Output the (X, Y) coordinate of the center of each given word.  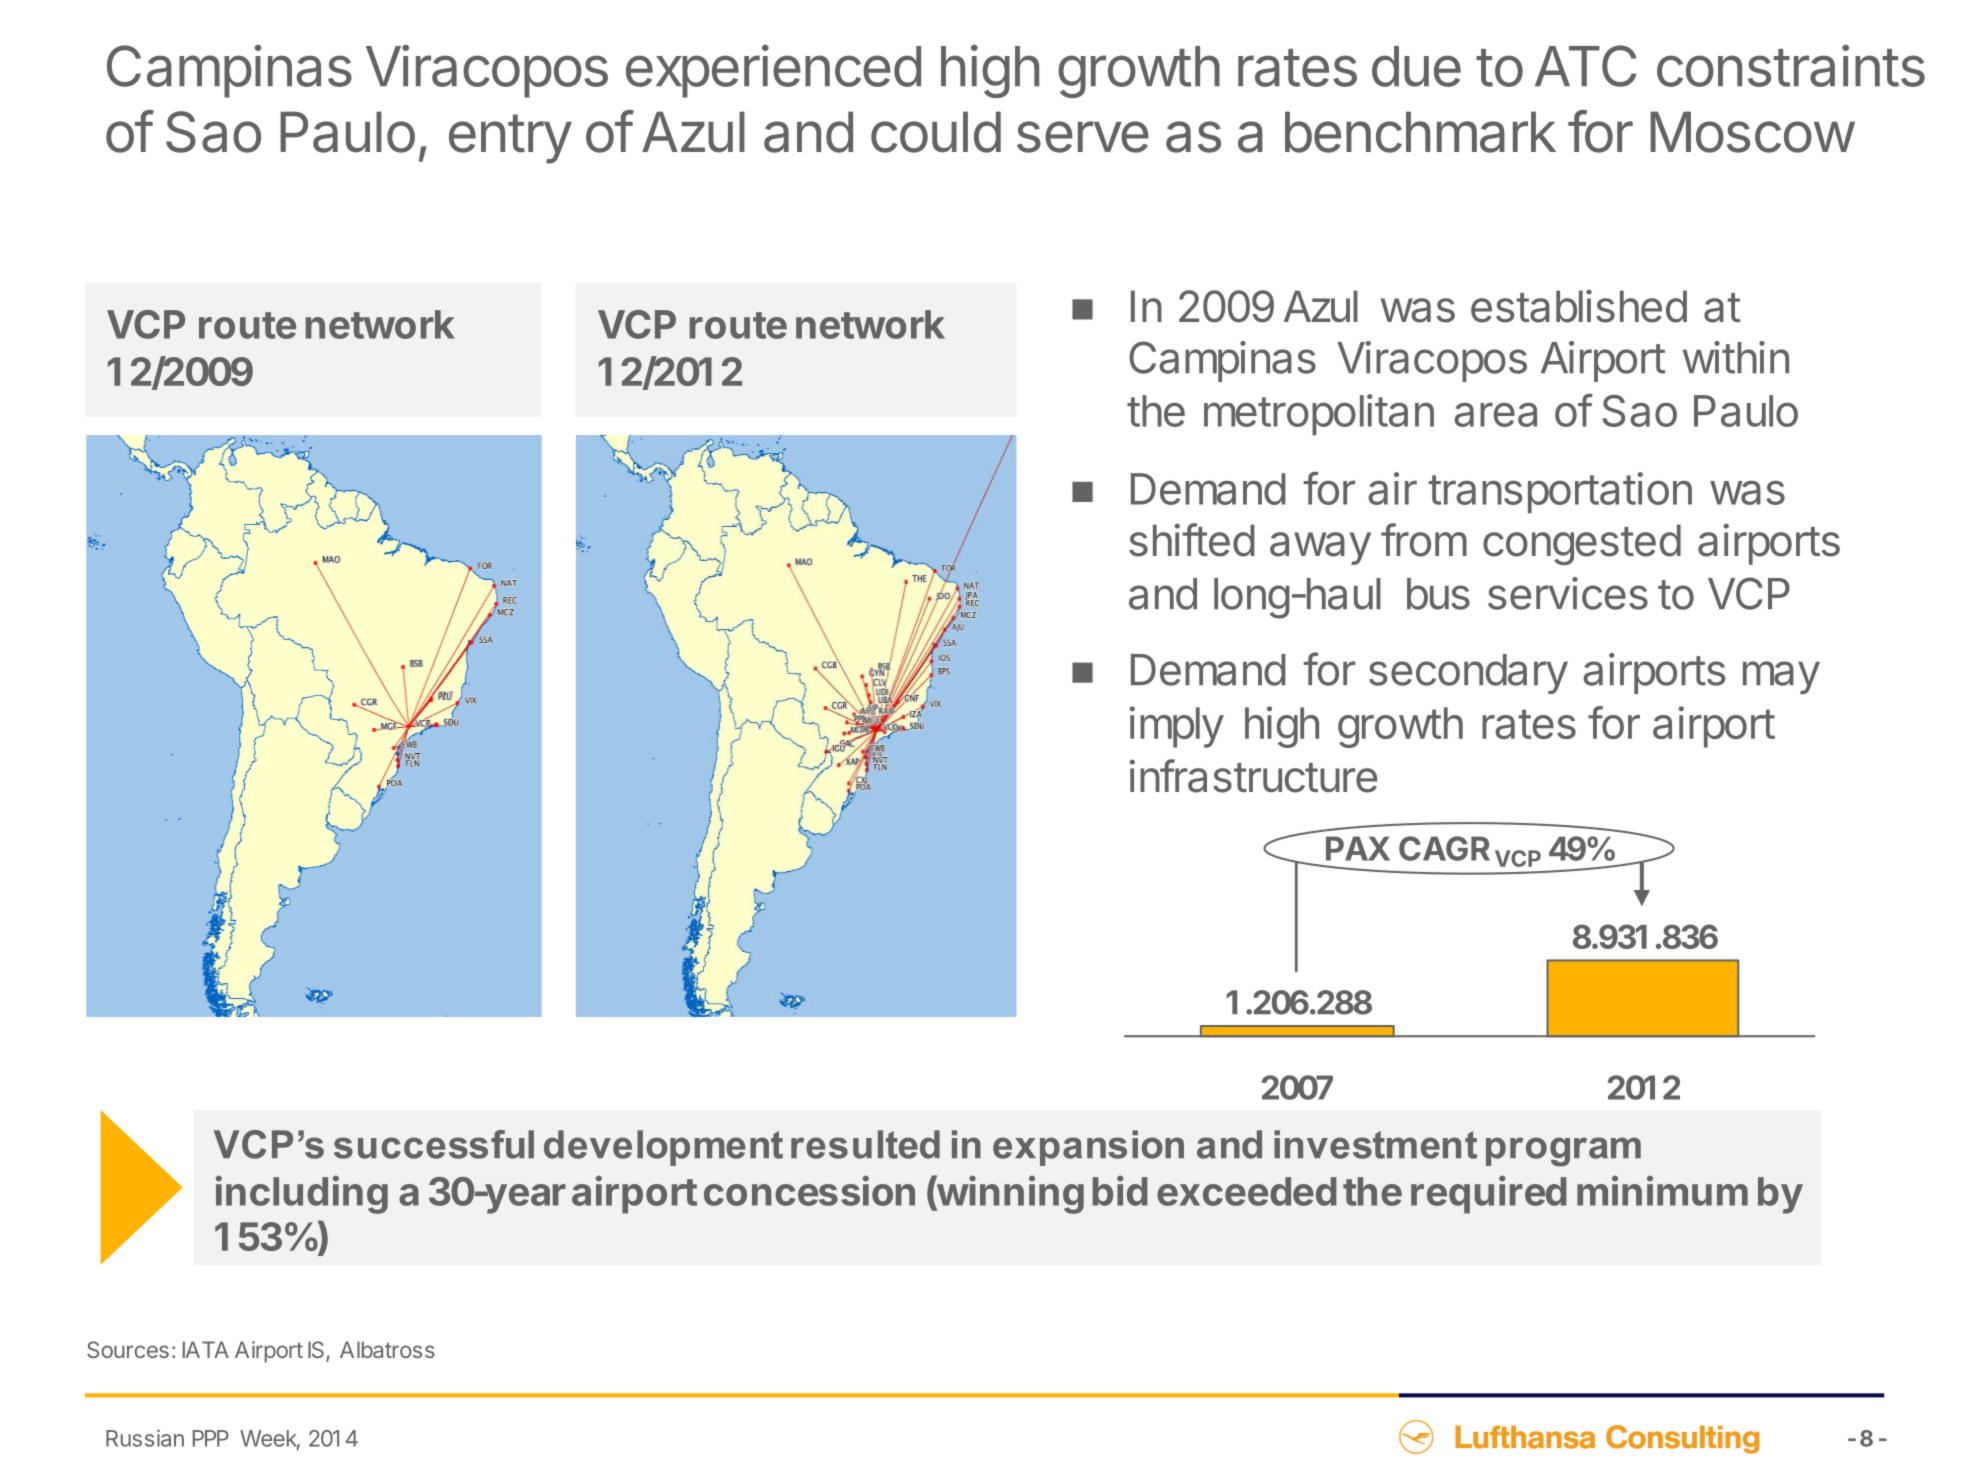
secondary (1468, 674)
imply (1176, 727)
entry (510, 139)
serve (1083, 137)
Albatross (387, 1349)
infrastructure (1253, 776)
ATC (1585, 66)
